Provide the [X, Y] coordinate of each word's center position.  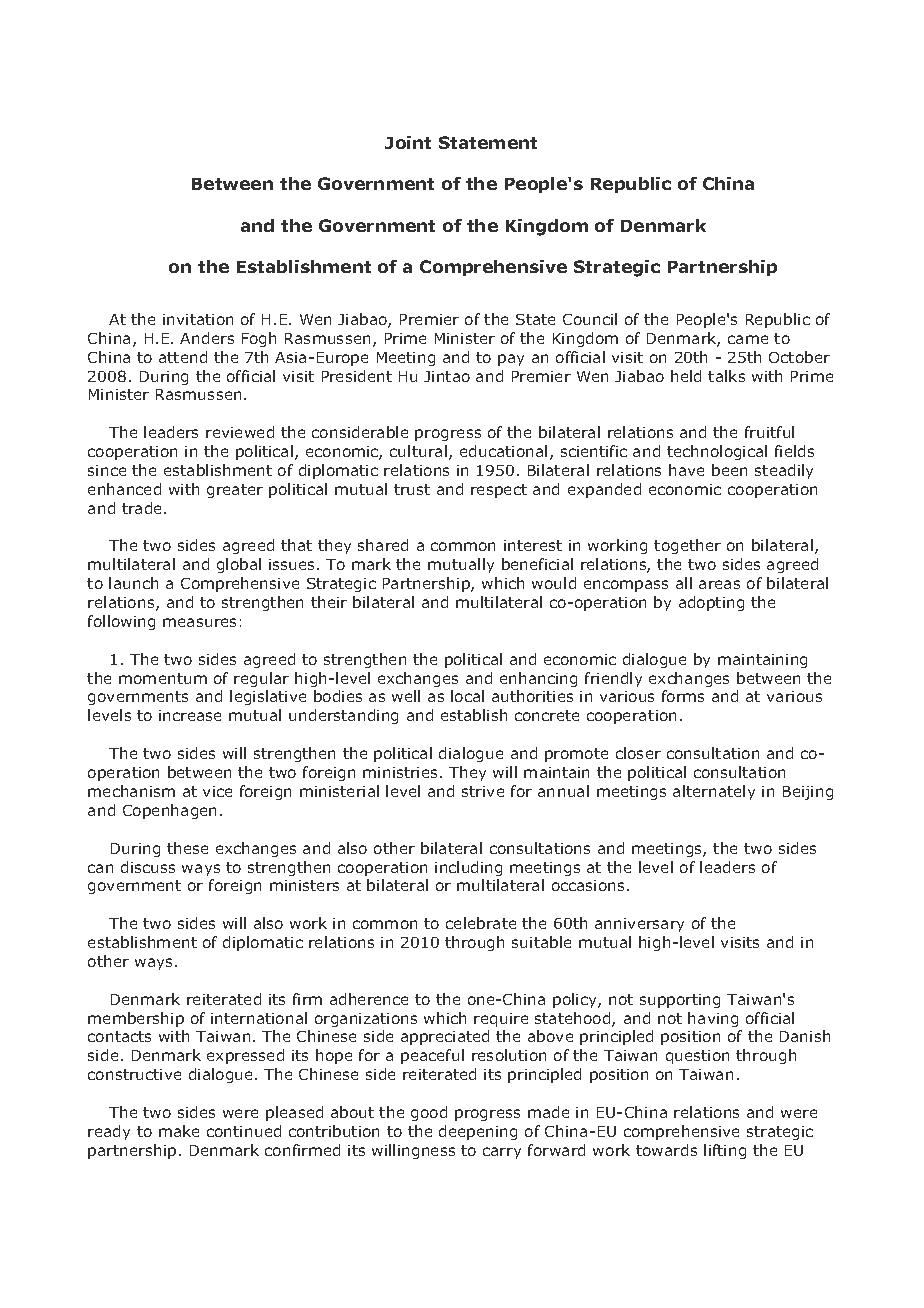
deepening [478, 1132]
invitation [198, 319]
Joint [408, 142]
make [179, 1131]
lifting [725, 1151]
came [748, 339]
